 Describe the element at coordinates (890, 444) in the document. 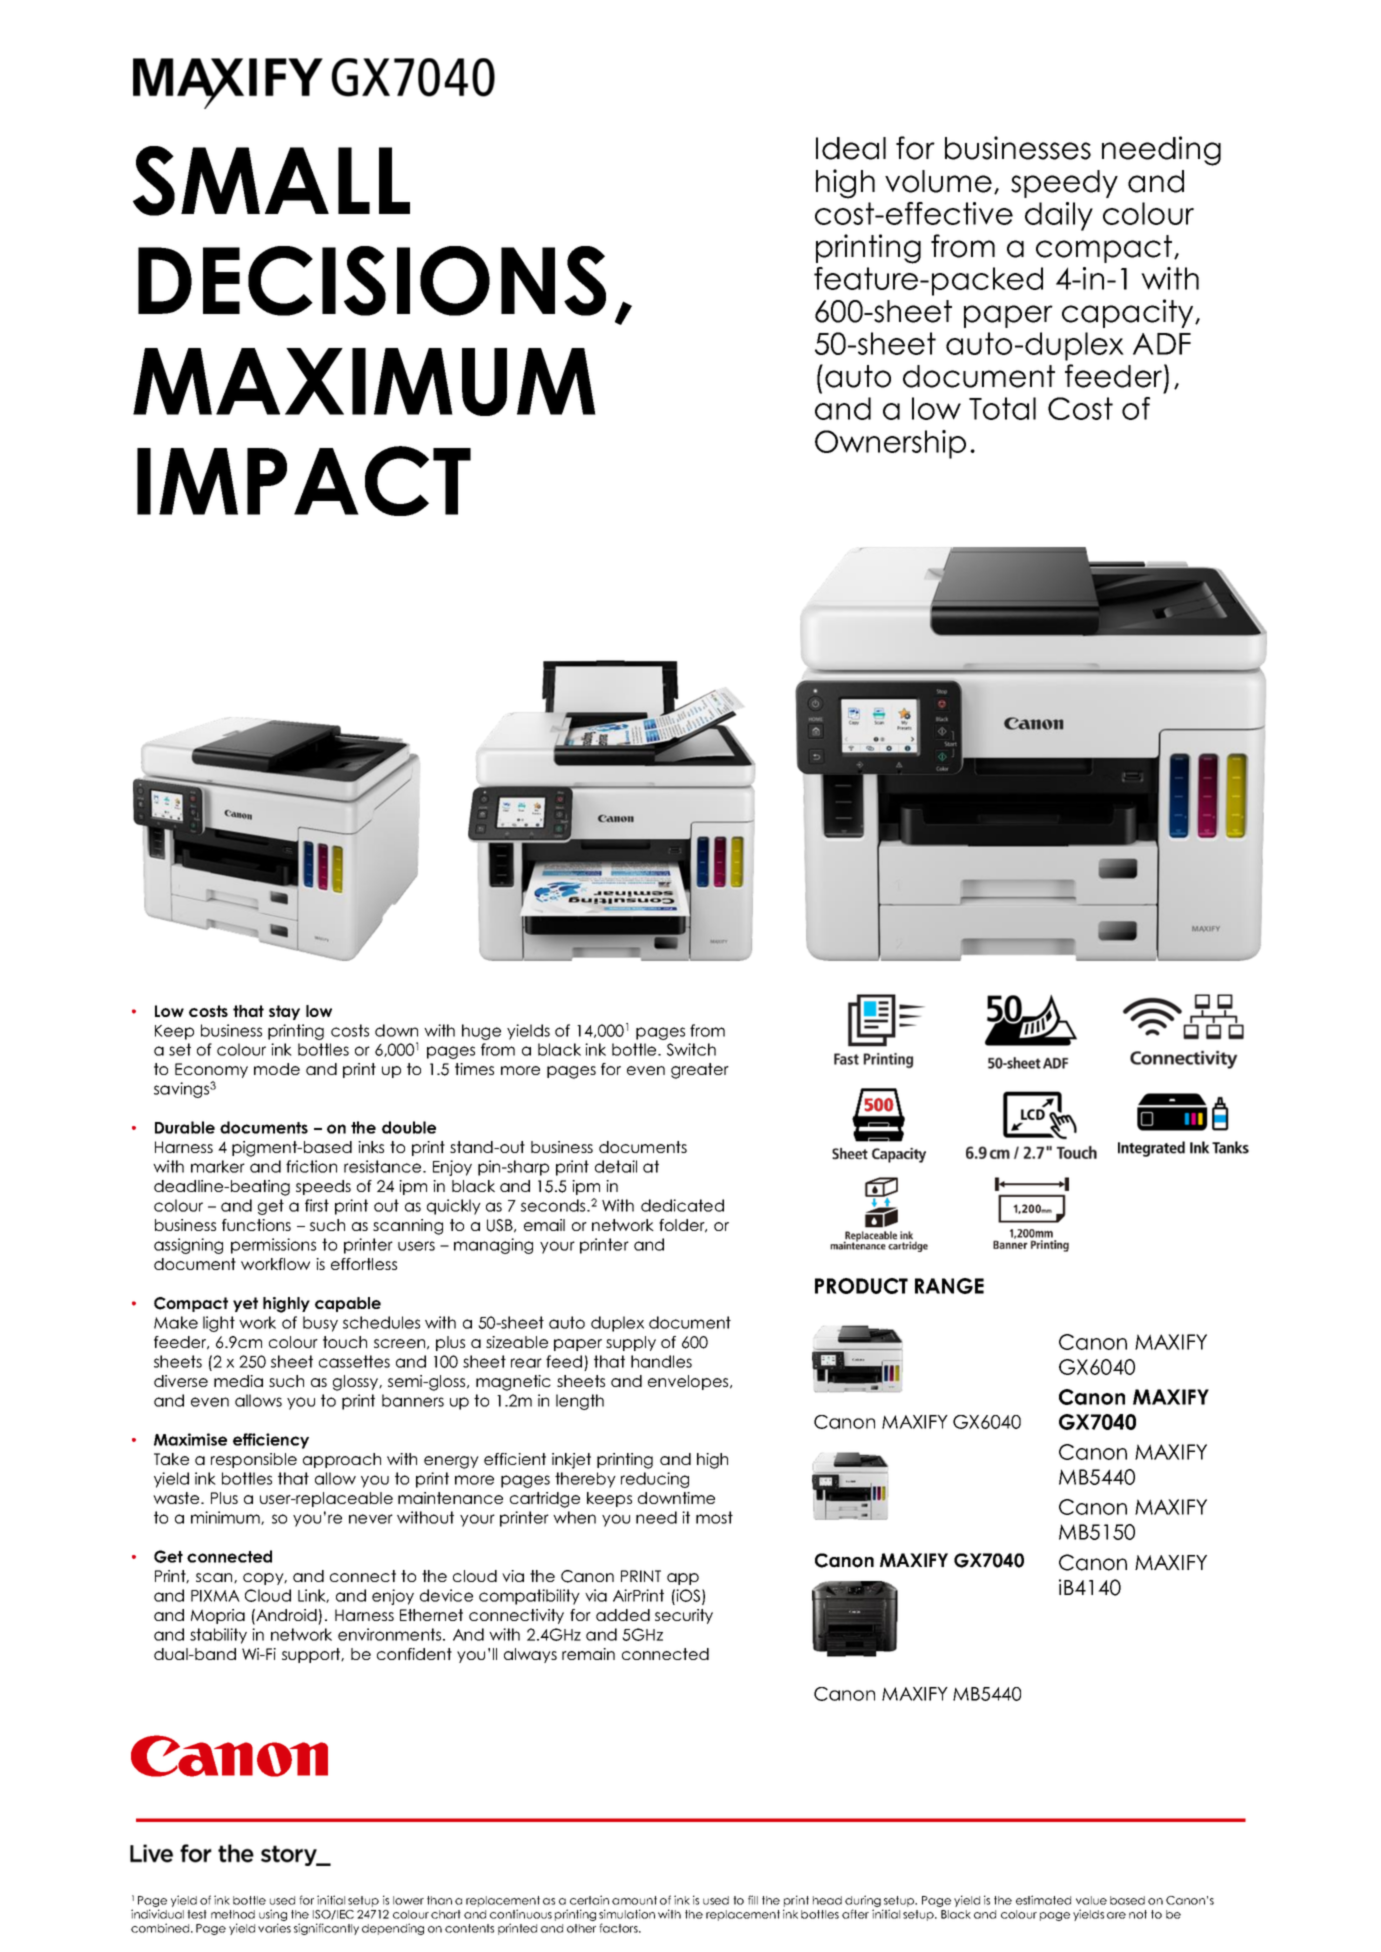

I see `Ownership` at that location.
